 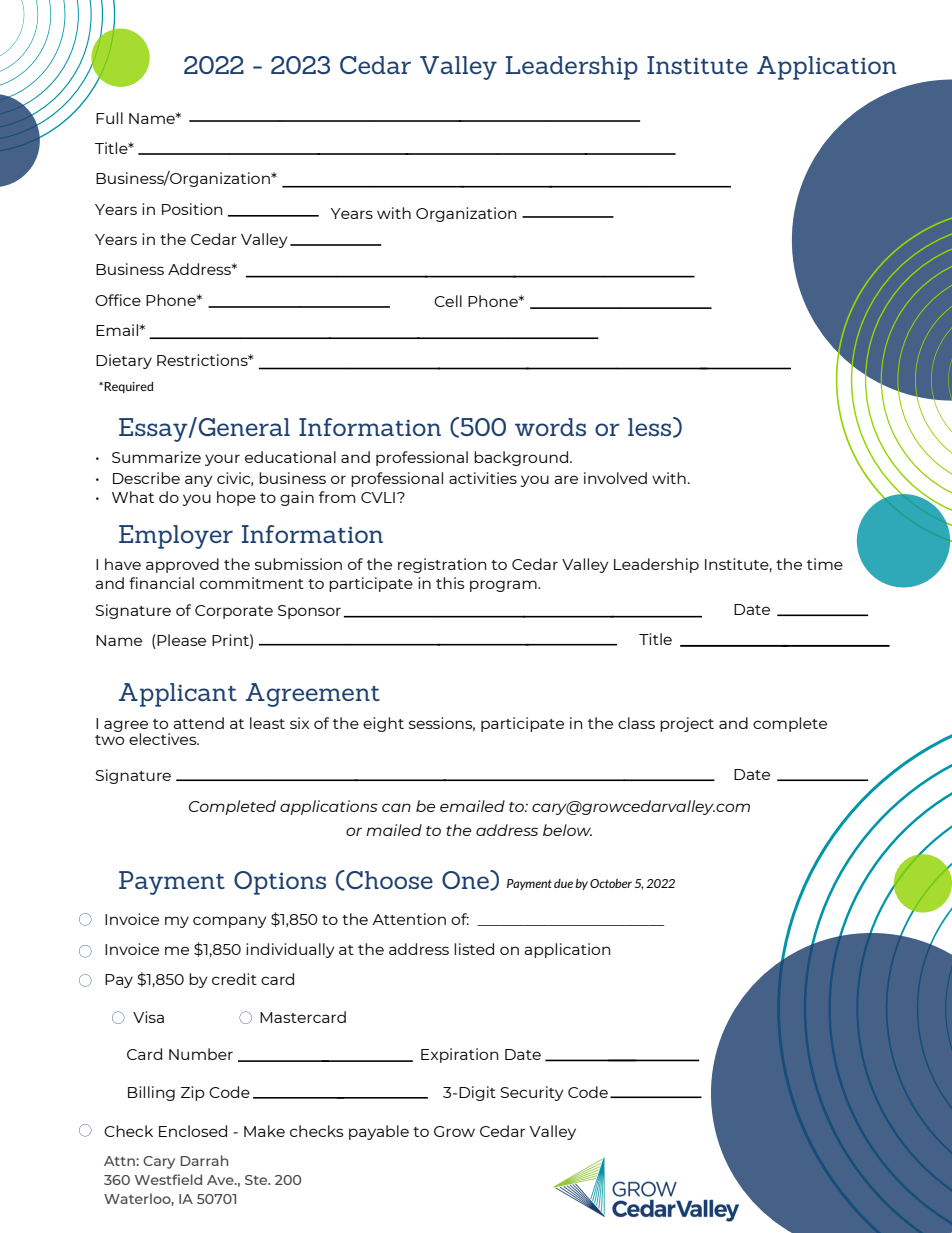 What do you see at coordinates (180, 641) in the screenshot?
I see `Please` at bounding box center [180, 641].
